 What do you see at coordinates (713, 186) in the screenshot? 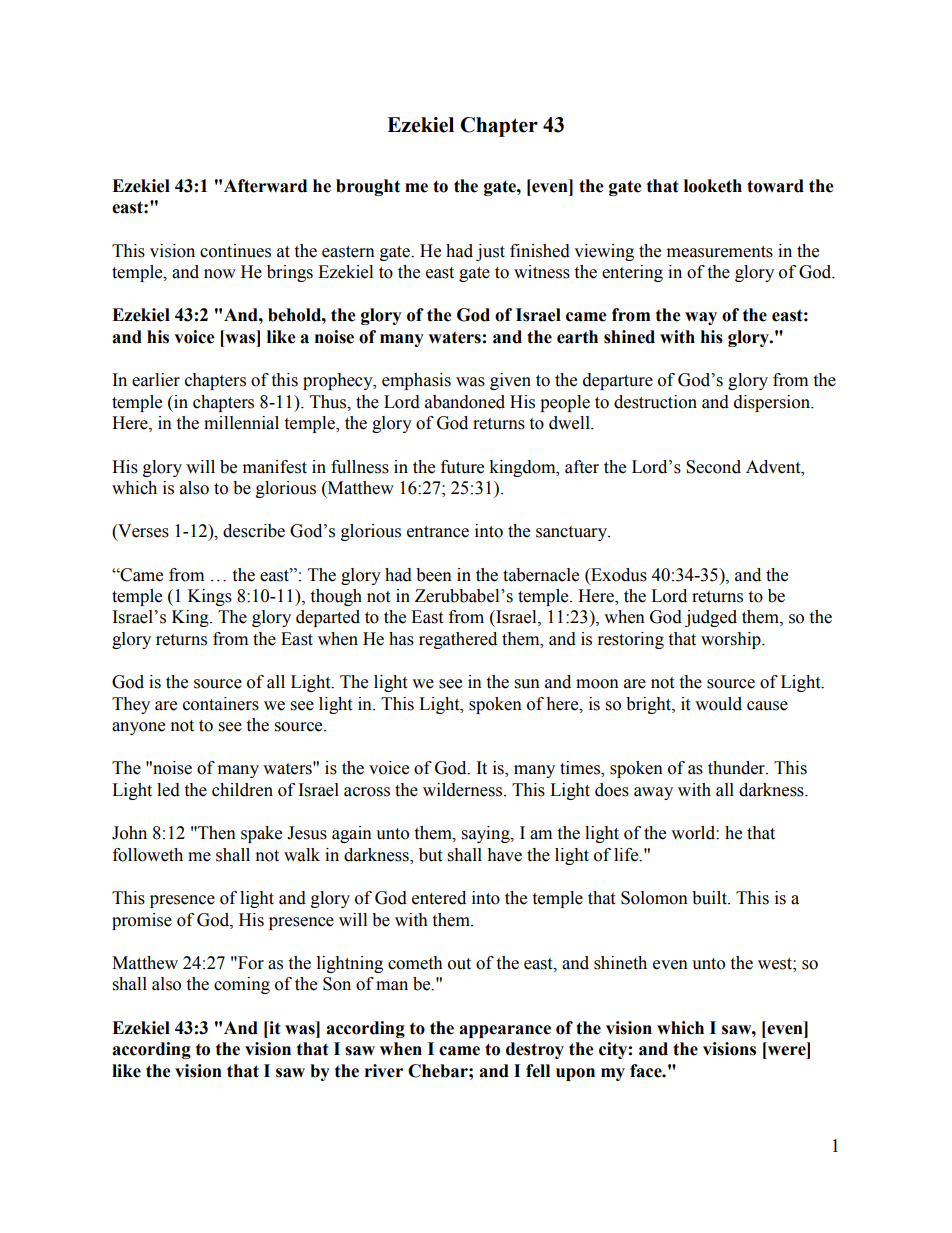
I see `looketh` at bounding box center [713, 186].
